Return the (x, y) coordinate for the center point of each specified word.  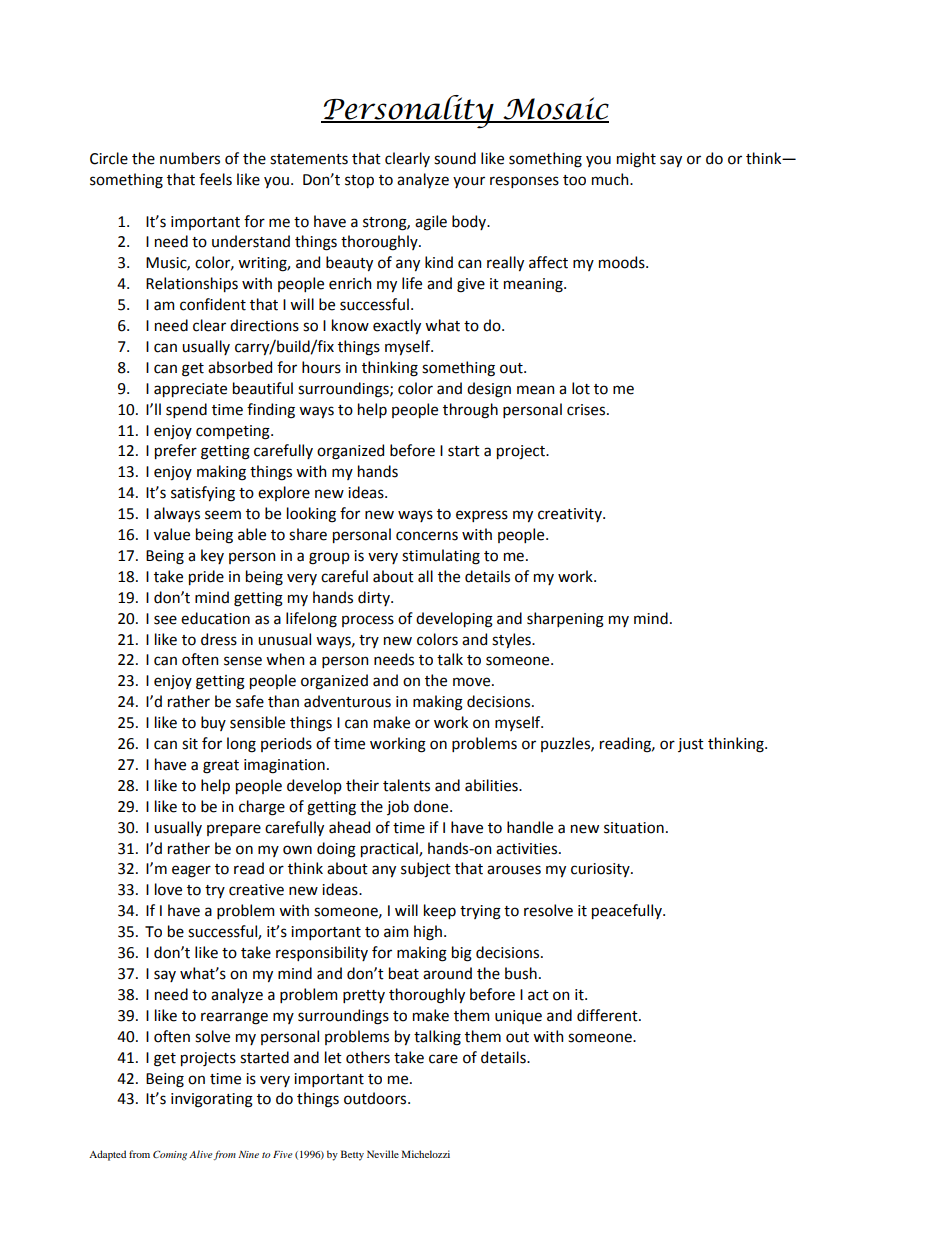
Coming (170, 1155)
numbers (190, 158)
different (608, 1015)
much (611, 179)
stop (359, 181)
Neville (383, 1154)
